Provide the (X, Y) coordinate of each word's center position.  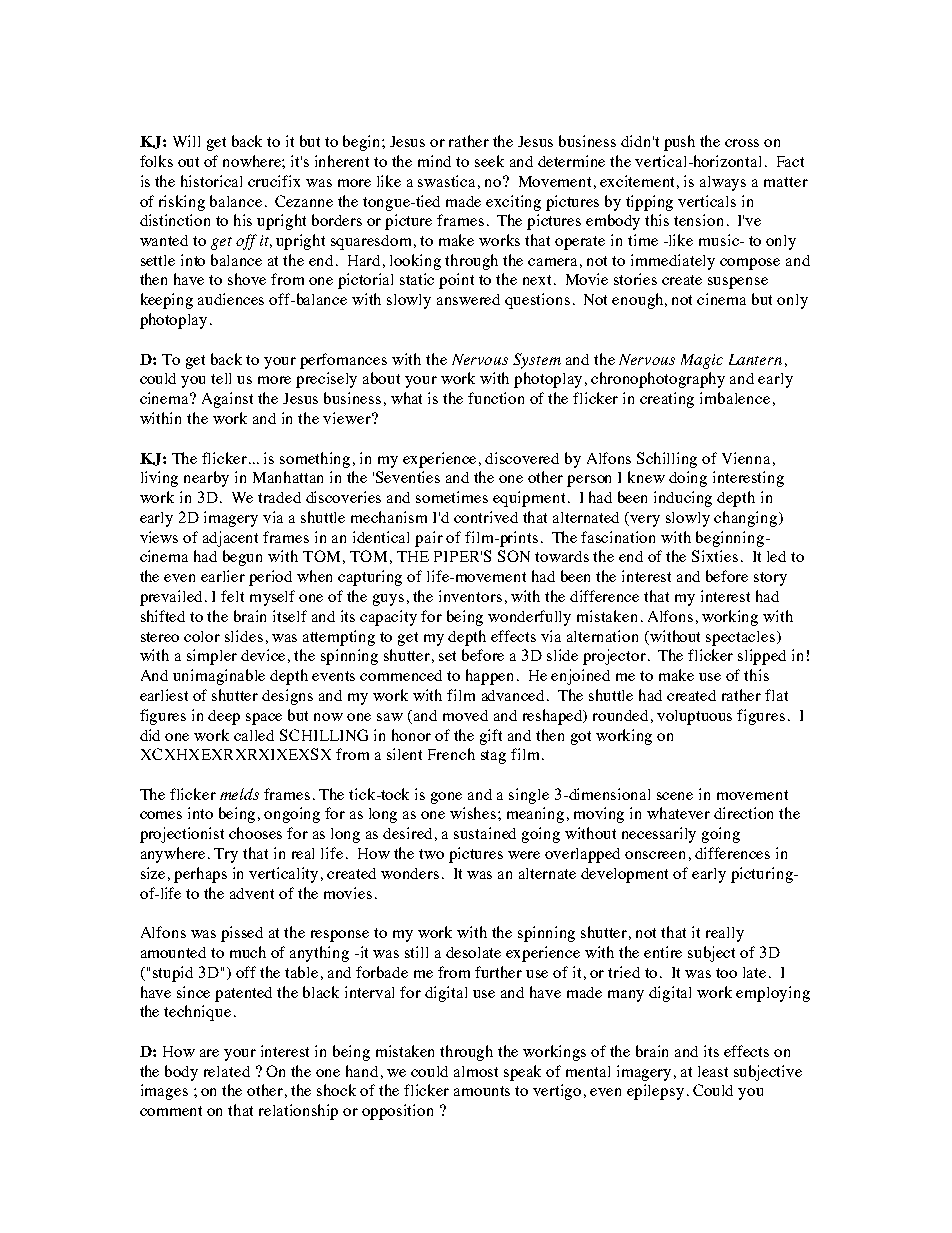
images (164, 1092)
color (202, 636)
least (713, 1071)
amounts (482, 1091)
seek (489, 161)
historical (211, 181)
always (723, 183)
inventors (470, 596)
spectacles (740, 638)
